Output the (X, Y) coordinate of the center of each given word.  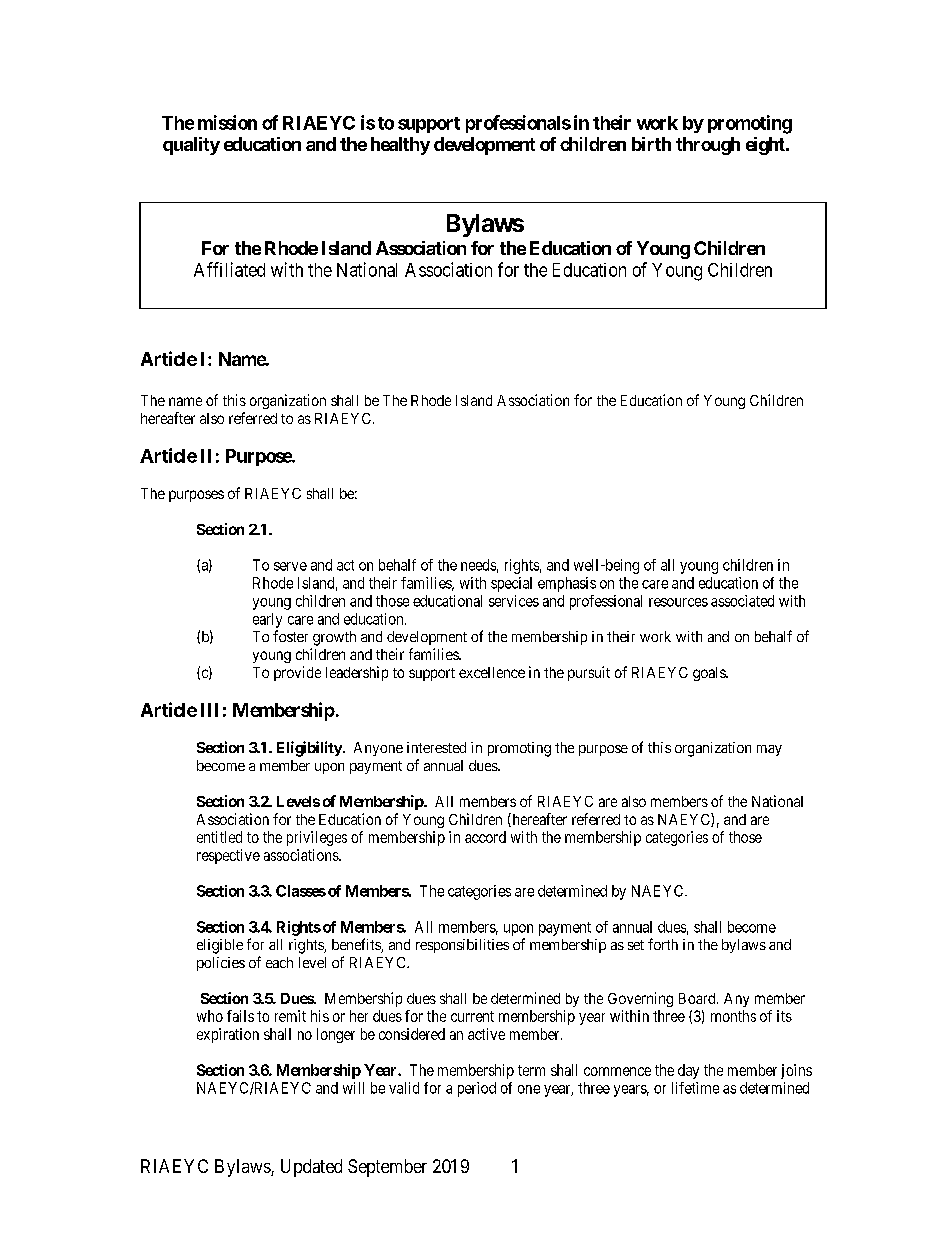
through (708, 146)
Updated (311, 1168)
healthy (400, 146)
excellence (492, 672)
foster (290, 636)
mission (227, 122)
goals (710, 674)
